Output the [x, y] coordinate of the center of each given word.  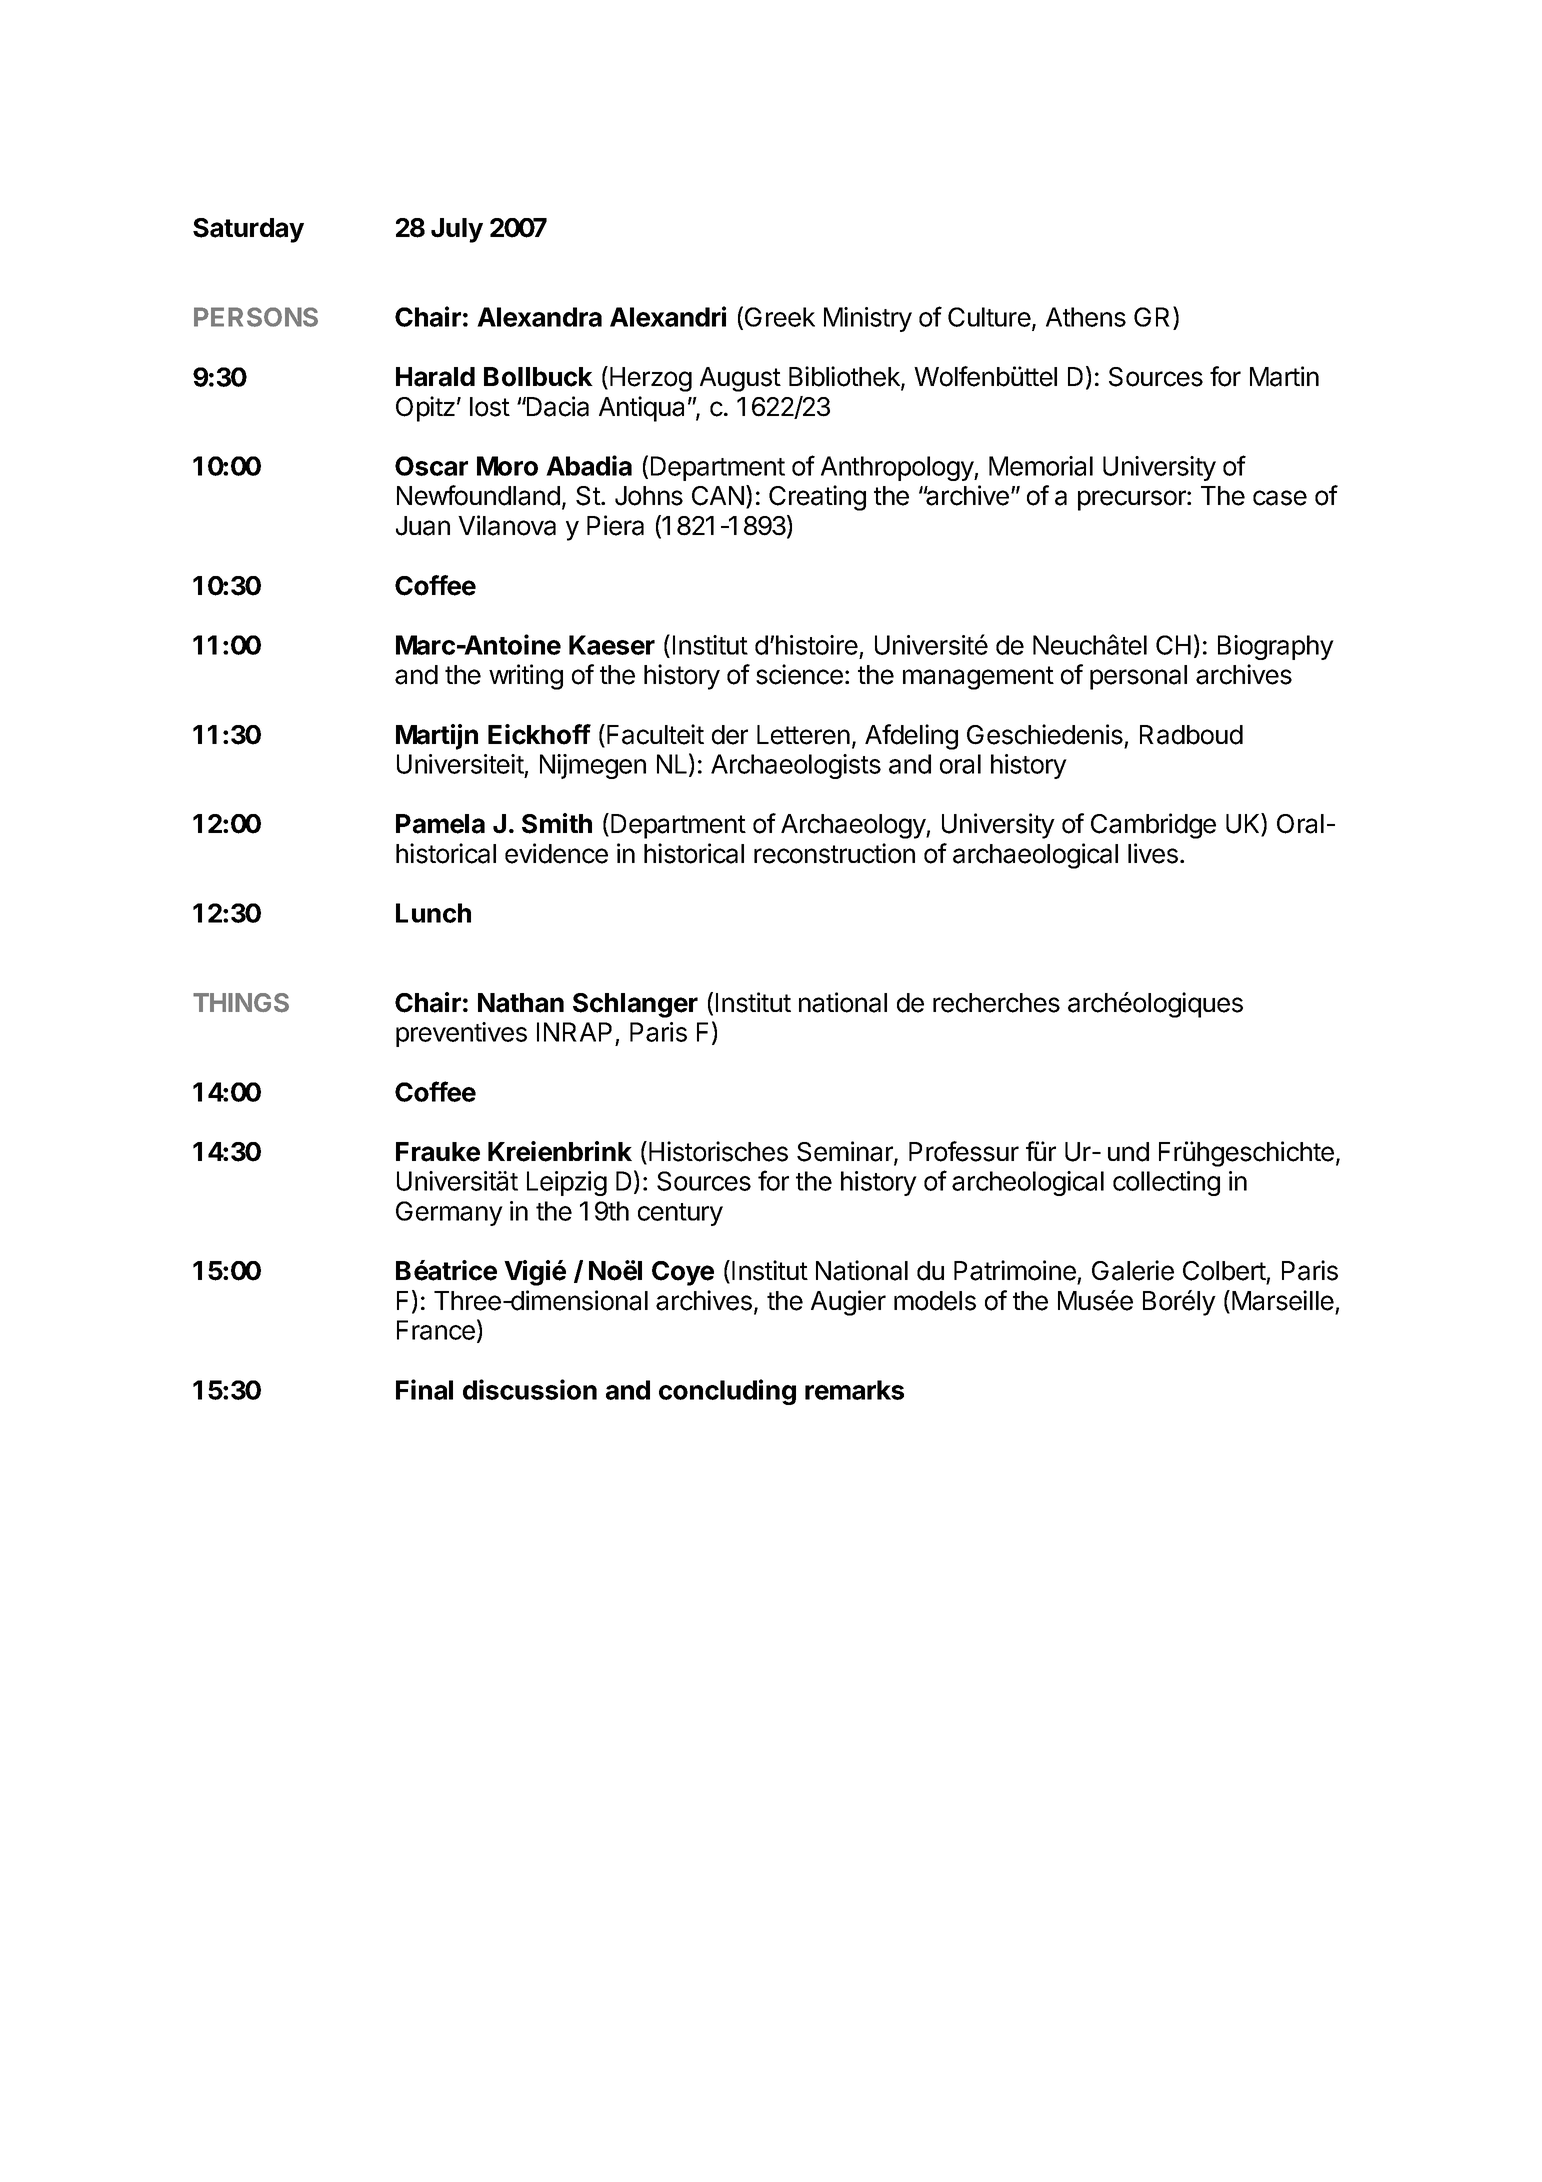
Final [424, 1389]
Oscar [431, 466]
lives [1153, 853]
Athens [1086, 317]
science [799, 674]
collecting [1166, 1183]
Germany [449, 1213]
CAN [718, 496]
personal [1138, 677]
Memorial [1041, 466]
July [457, 230]
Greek [780, 317]
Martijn [437, 737]
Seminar [846, 1152]
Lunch [433, 913]
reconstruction [834, 853]
